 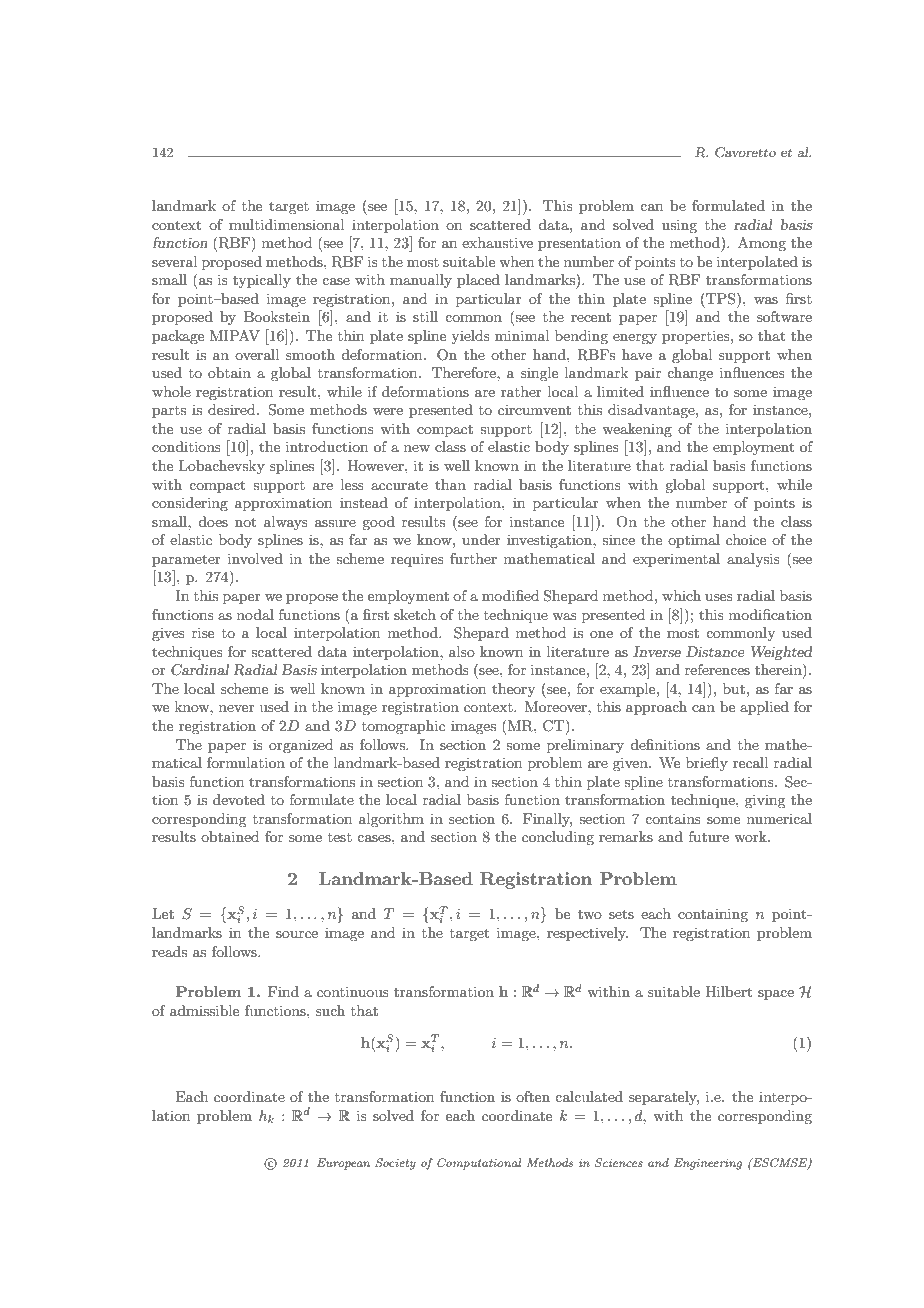 I want to click on new, so click(x=417, y=448).
